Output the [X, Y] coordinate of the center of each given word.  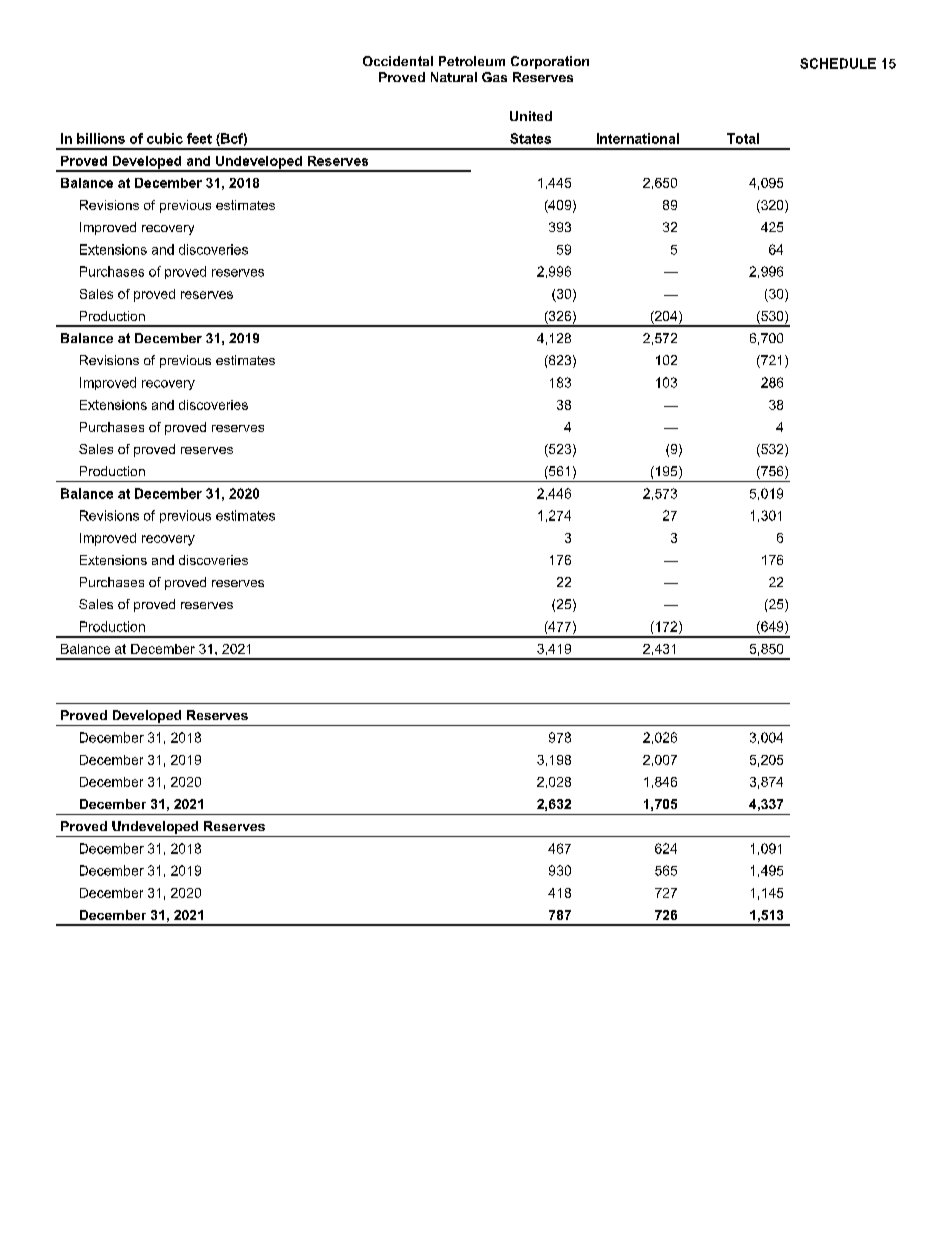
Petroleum [472, 61]
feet [199, 138]
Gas [494, 77]
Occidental [398, 61]
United [531, 116]
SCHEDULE [838, 63]
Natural [454, 77]
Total [743, 138]
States [530, 138]
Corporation [550, 62]
